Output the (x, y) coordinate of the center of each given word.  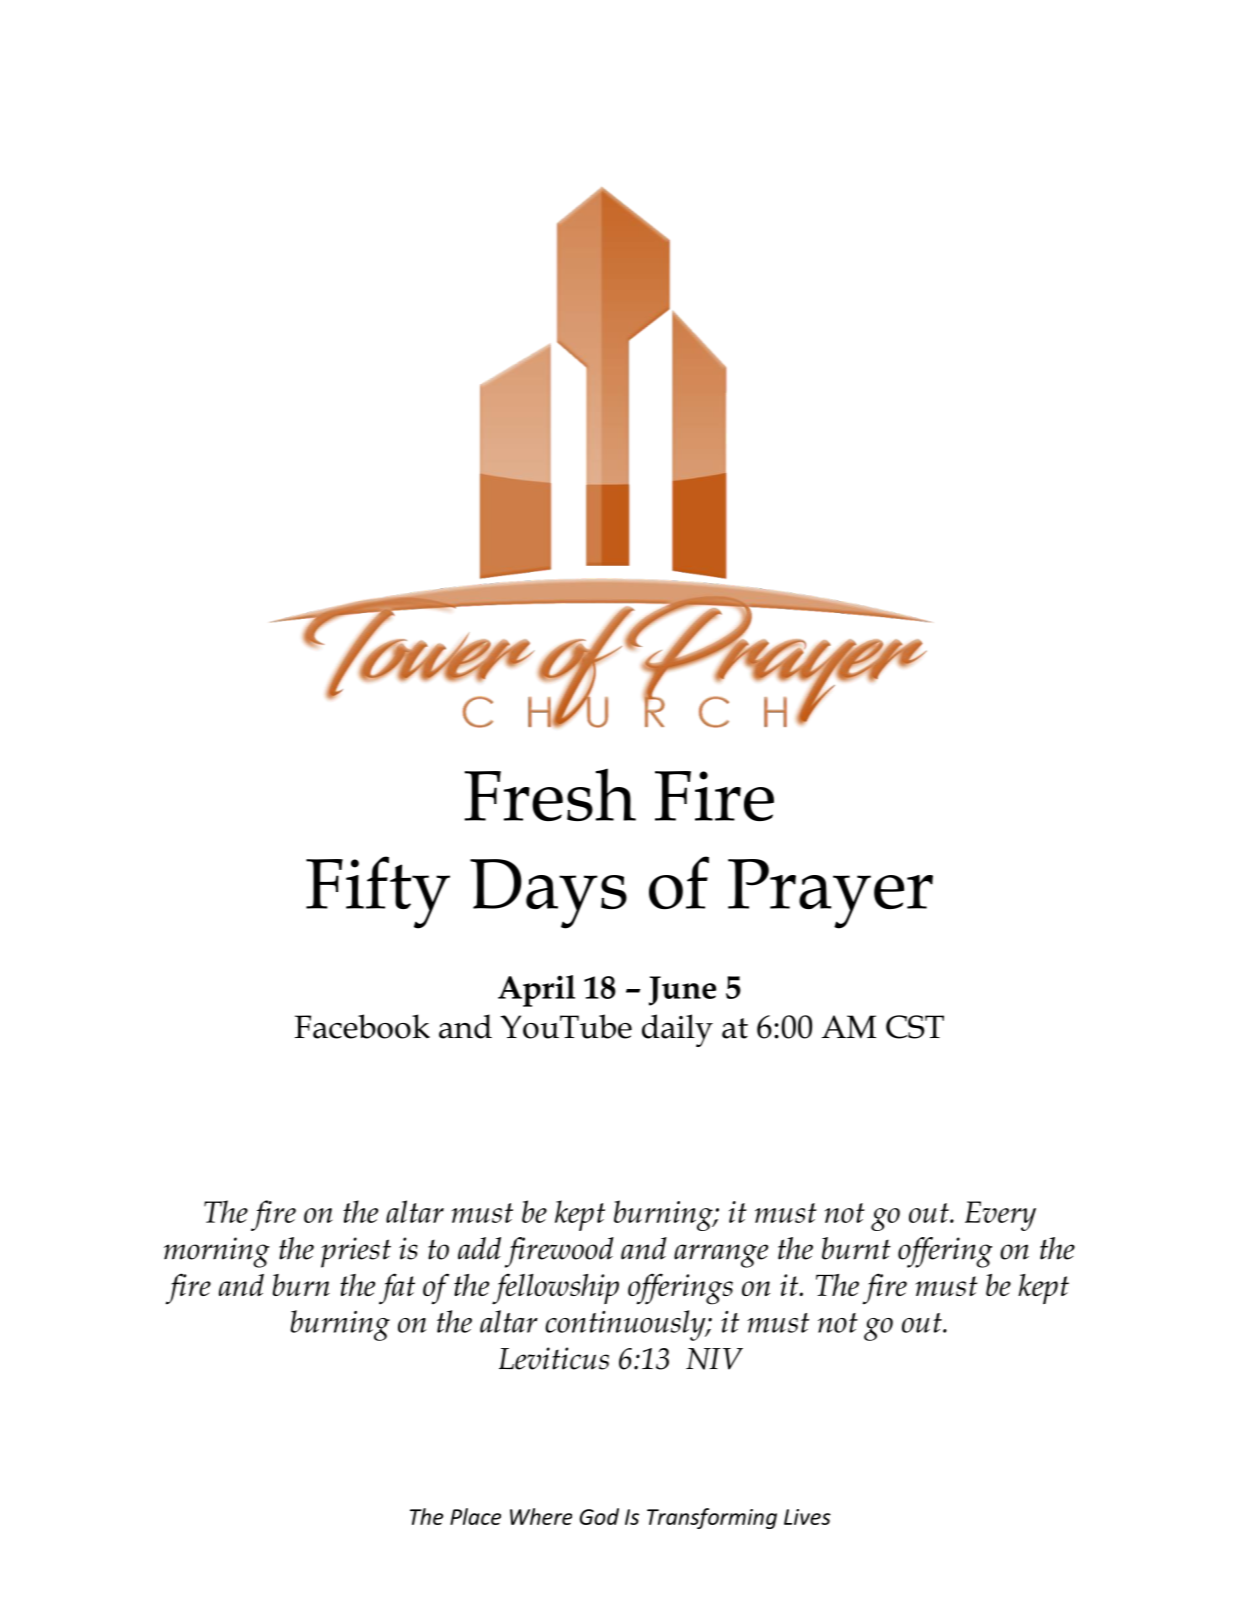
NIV (714, 1359)
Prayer (830, 894)
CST (915, 1027)
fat (397, 1288)
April (536, 991)
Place (475, 1516)
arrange (721, 1256)
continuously (626, 1325)
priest (356, 1252)
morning (216, 1252)
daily (677, 1030)
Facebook (362, 1026)
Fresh (550, 794)
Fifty (378, 892)
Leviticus (554, 1358)
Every (1000, 1216)
